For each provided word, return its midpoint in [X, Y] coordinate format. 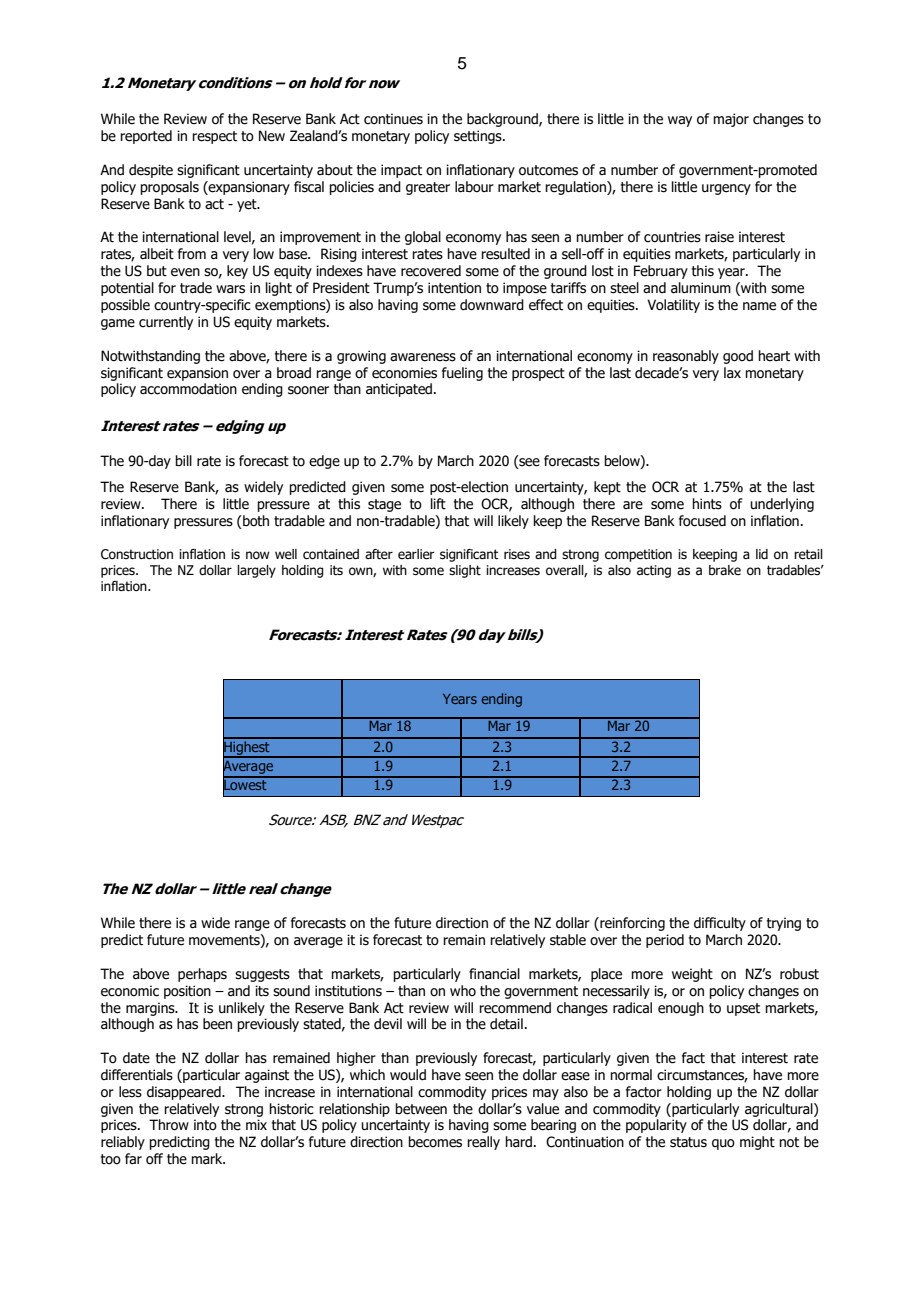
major [731, 120]
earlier [416, 554]
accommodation [188, 389]
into [205, 1125]
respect [214, 137]
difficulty [720, 924]
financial [494, 974]
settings [479, 137]
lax [732, 373]
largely [256, 571]
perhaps [202, 975]
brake [725, 570]
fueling [462, 374]
